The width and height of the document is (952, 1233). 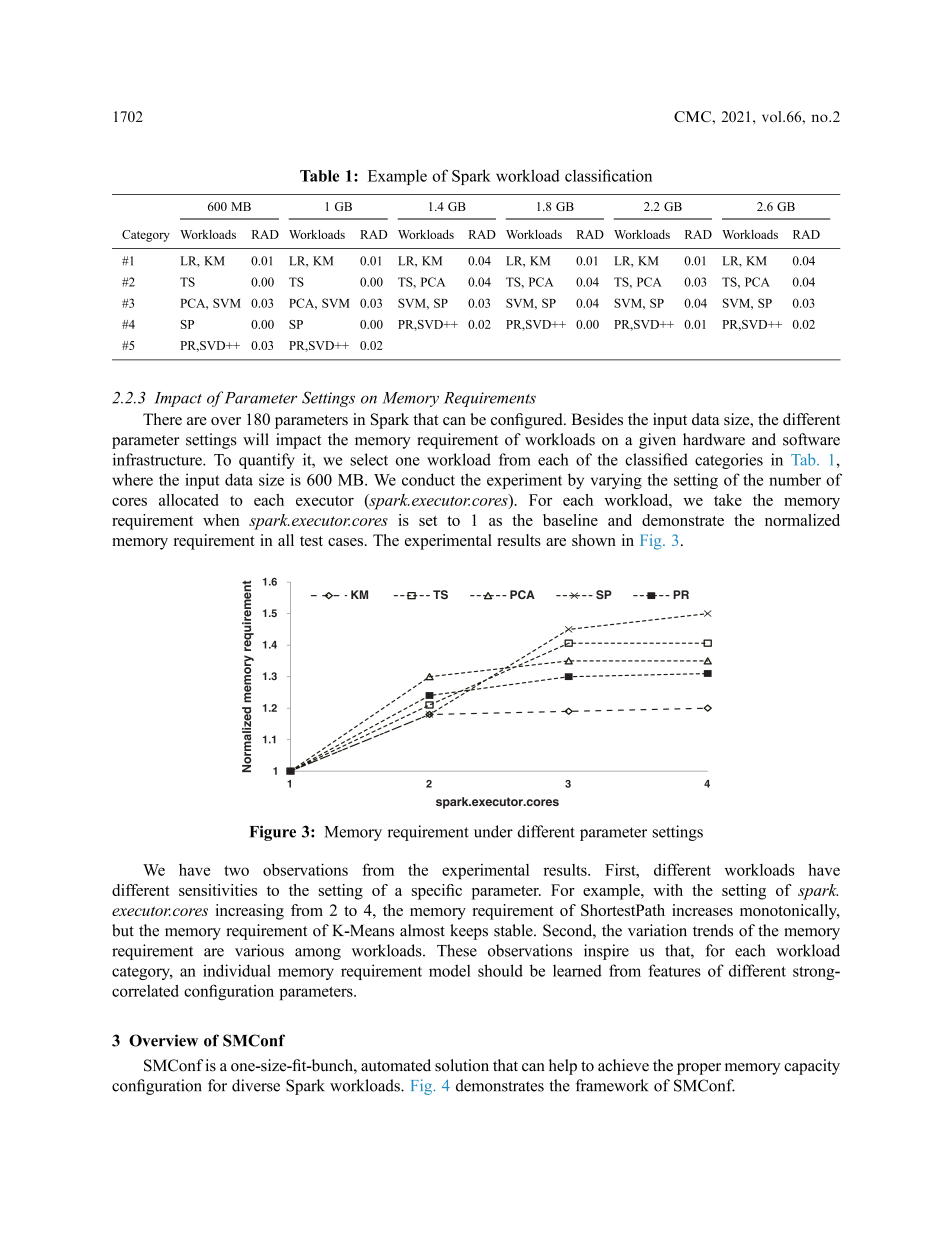 What do you see at coordinates (218, 890) in the document?
I see `sensitivities` at bounding box center [218, 890].
